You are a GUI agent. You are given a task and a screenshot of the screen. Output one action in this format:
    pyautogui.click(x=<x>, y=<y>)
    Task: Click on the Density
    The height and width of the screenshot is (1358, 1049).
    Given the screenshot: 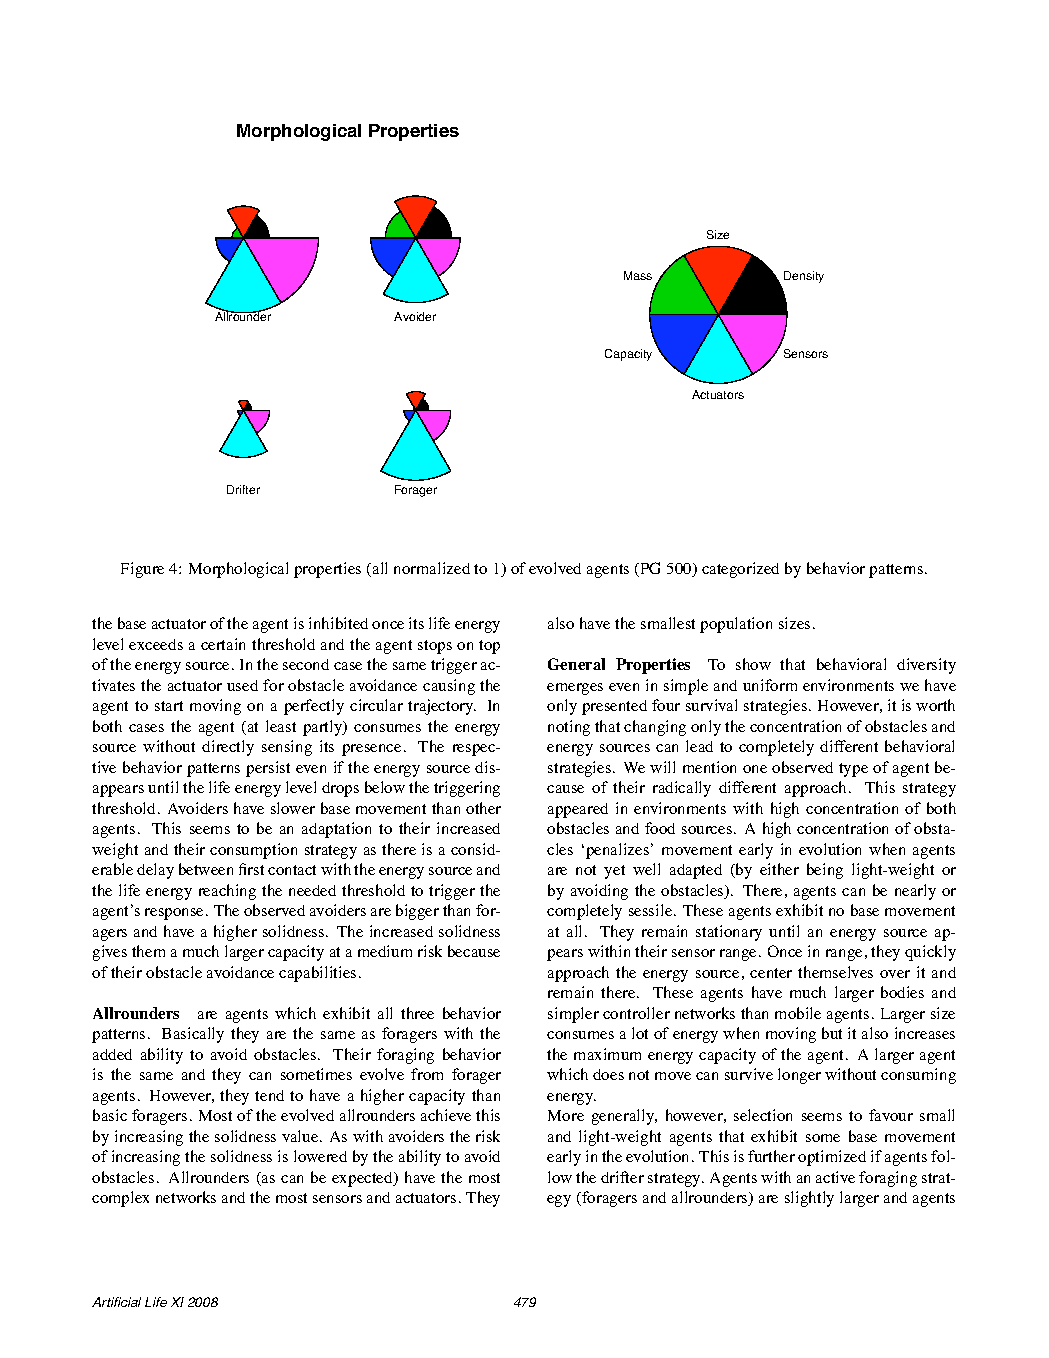 What is the action you would take?
    pyautogui.click(x=804, y=277)
